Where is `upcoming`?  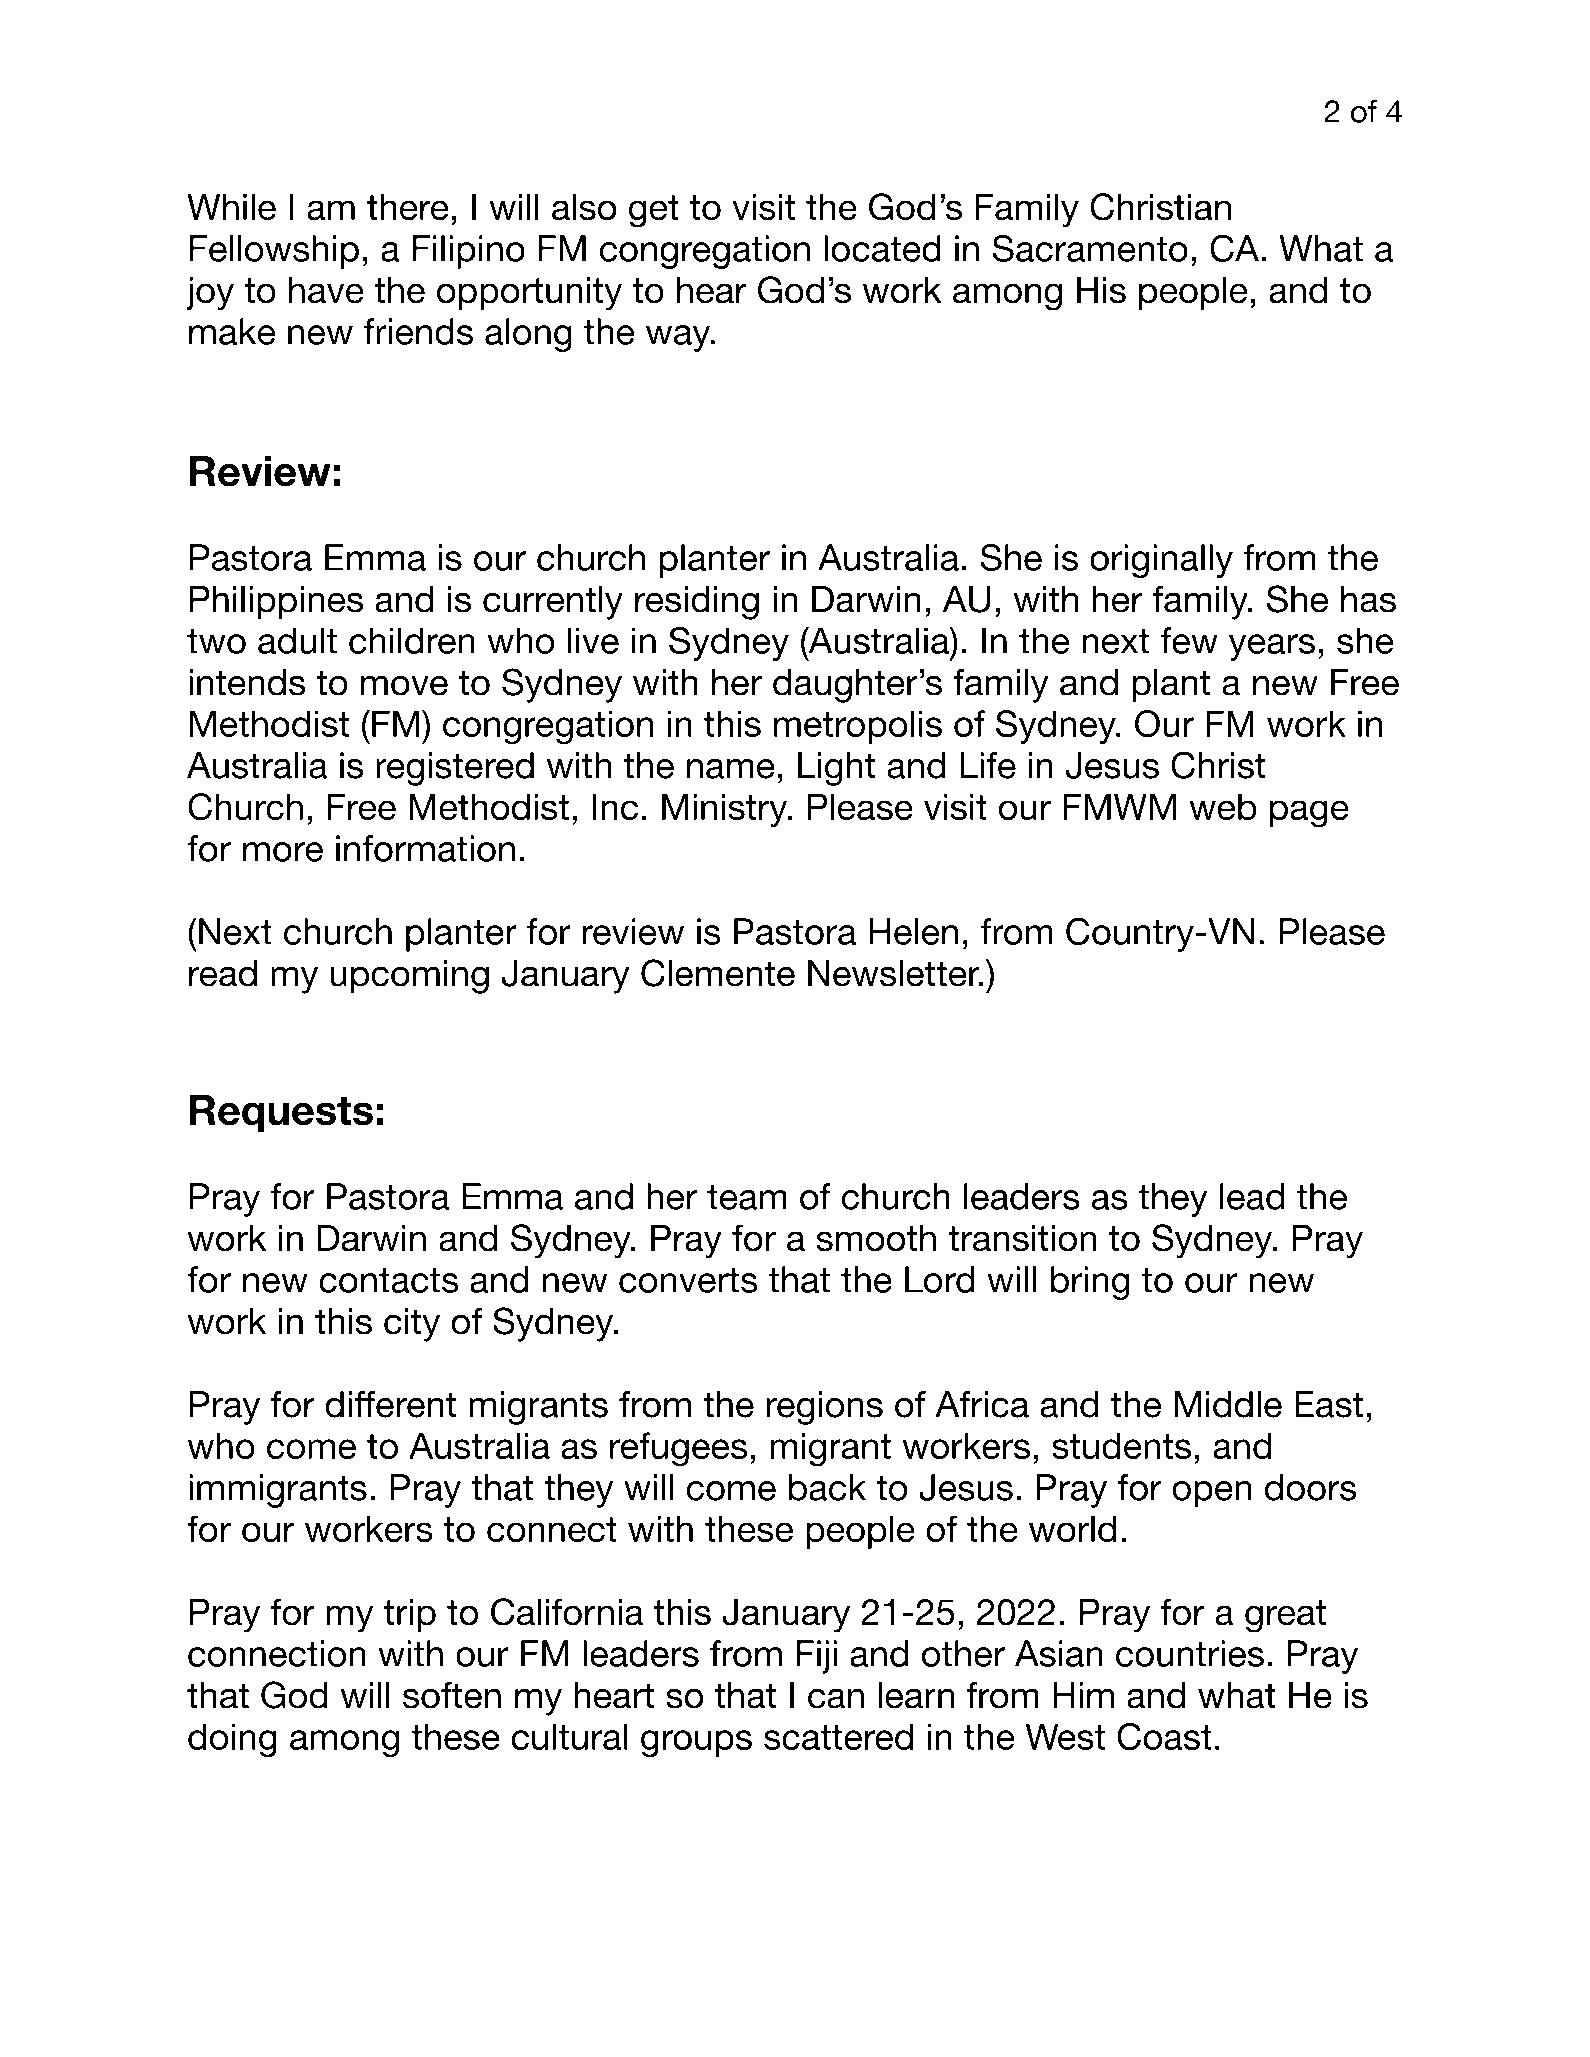 upcoming is located at coordinates (410, 977).
